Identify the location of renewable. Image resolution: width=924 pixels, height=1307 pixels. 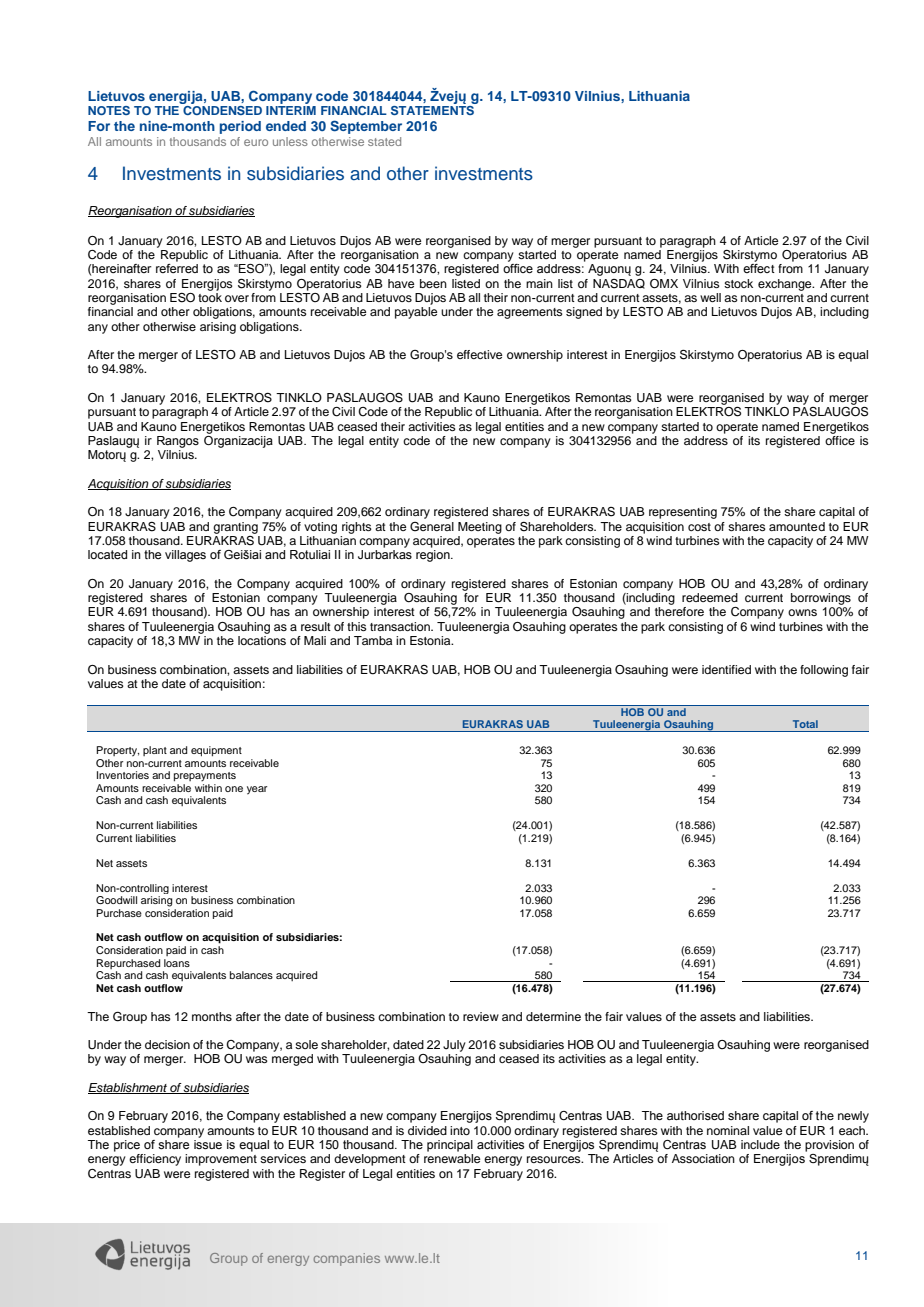
(452, 1158).
